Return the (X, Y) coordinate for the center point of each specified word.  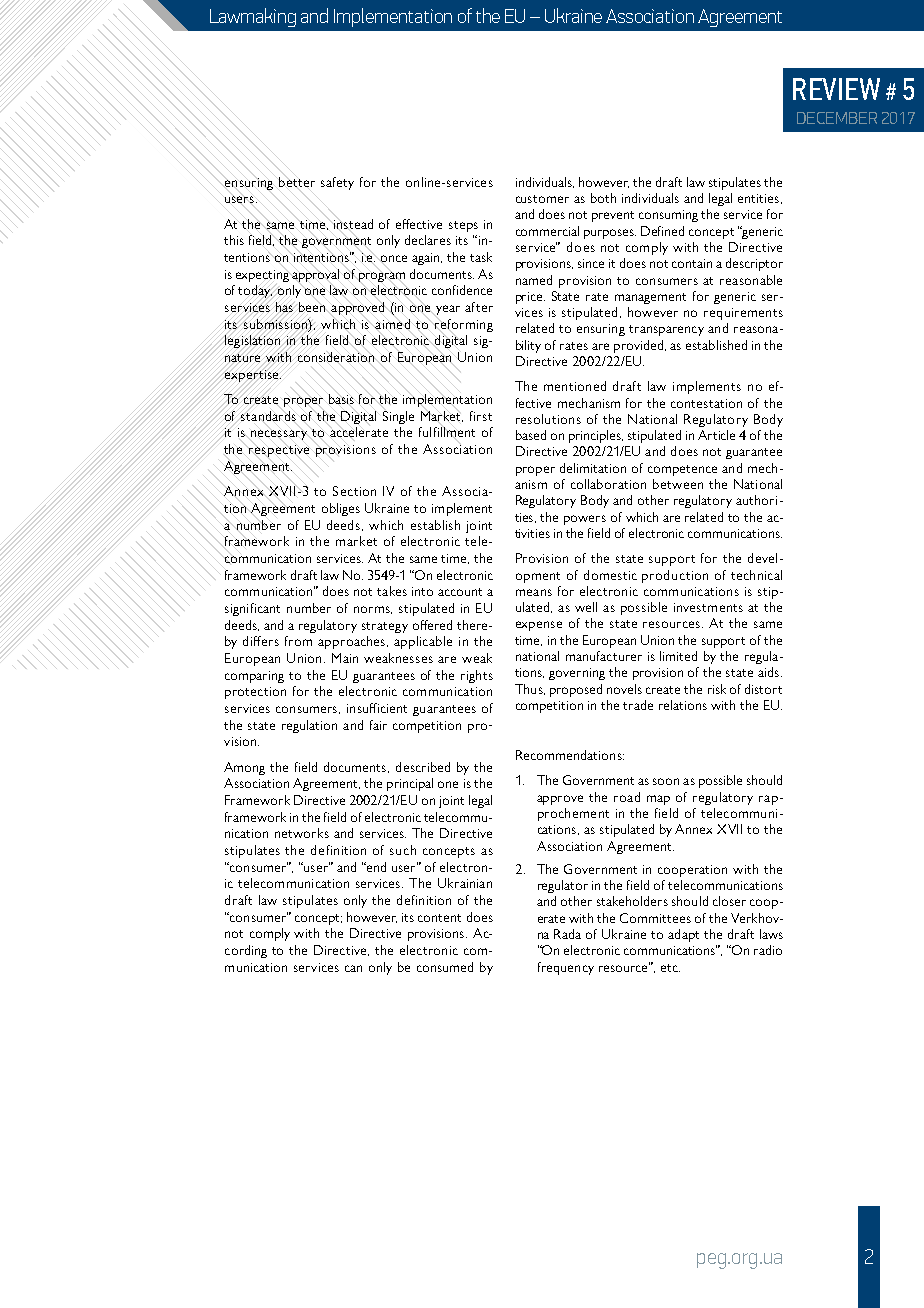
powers (585, 520)
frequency (566, 968)
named (534, 280)
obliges (341, 509)
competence (682, 470)
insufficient (377, 708)
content (439, 918)
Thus (530, 689)
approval (315, 275)
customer (542, 199)
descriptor (754, 264)
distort (763, 689)
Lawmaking (253, 17)
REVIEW (836, 89)
